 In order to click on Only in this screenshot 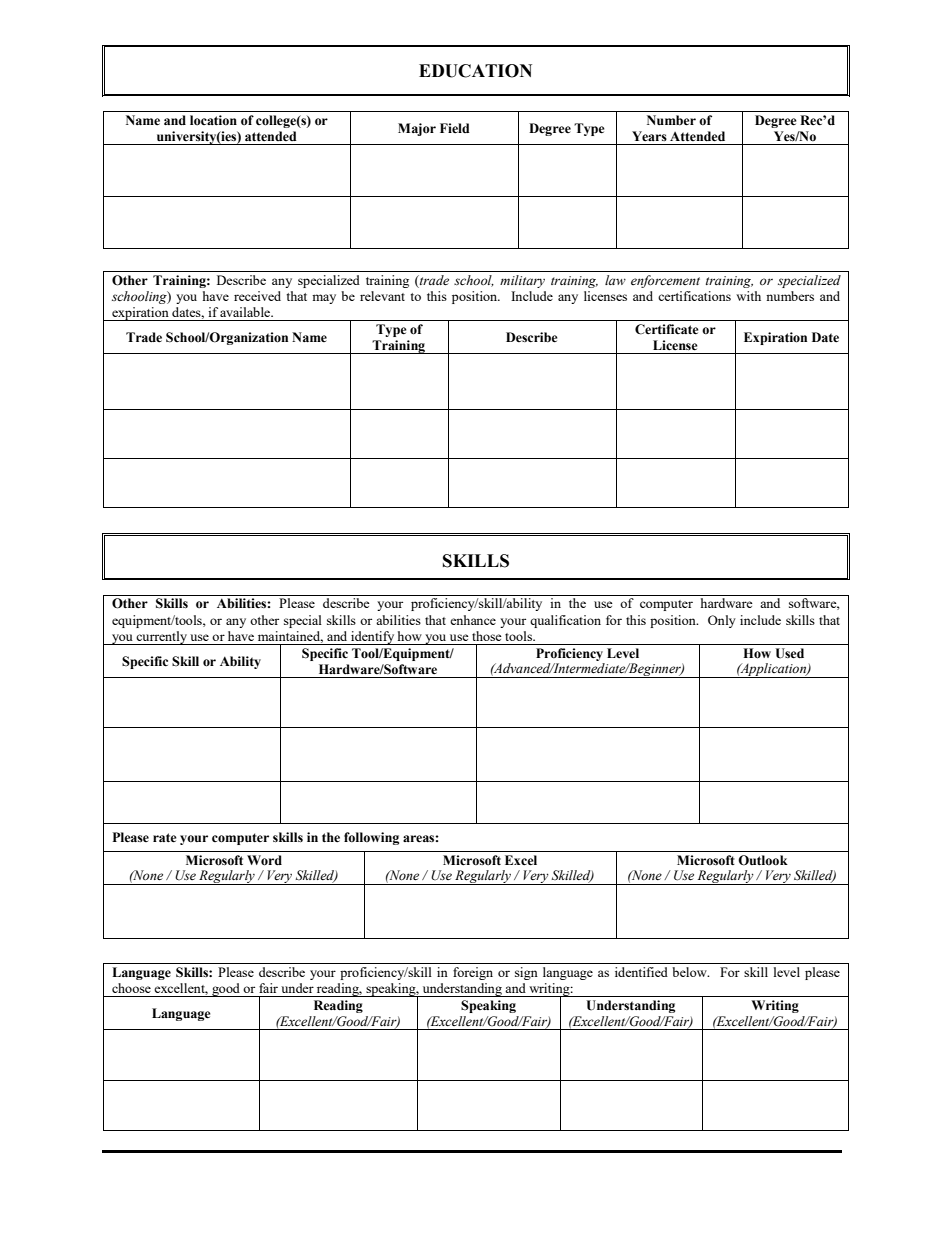, I will do `click(722, 621)`.
